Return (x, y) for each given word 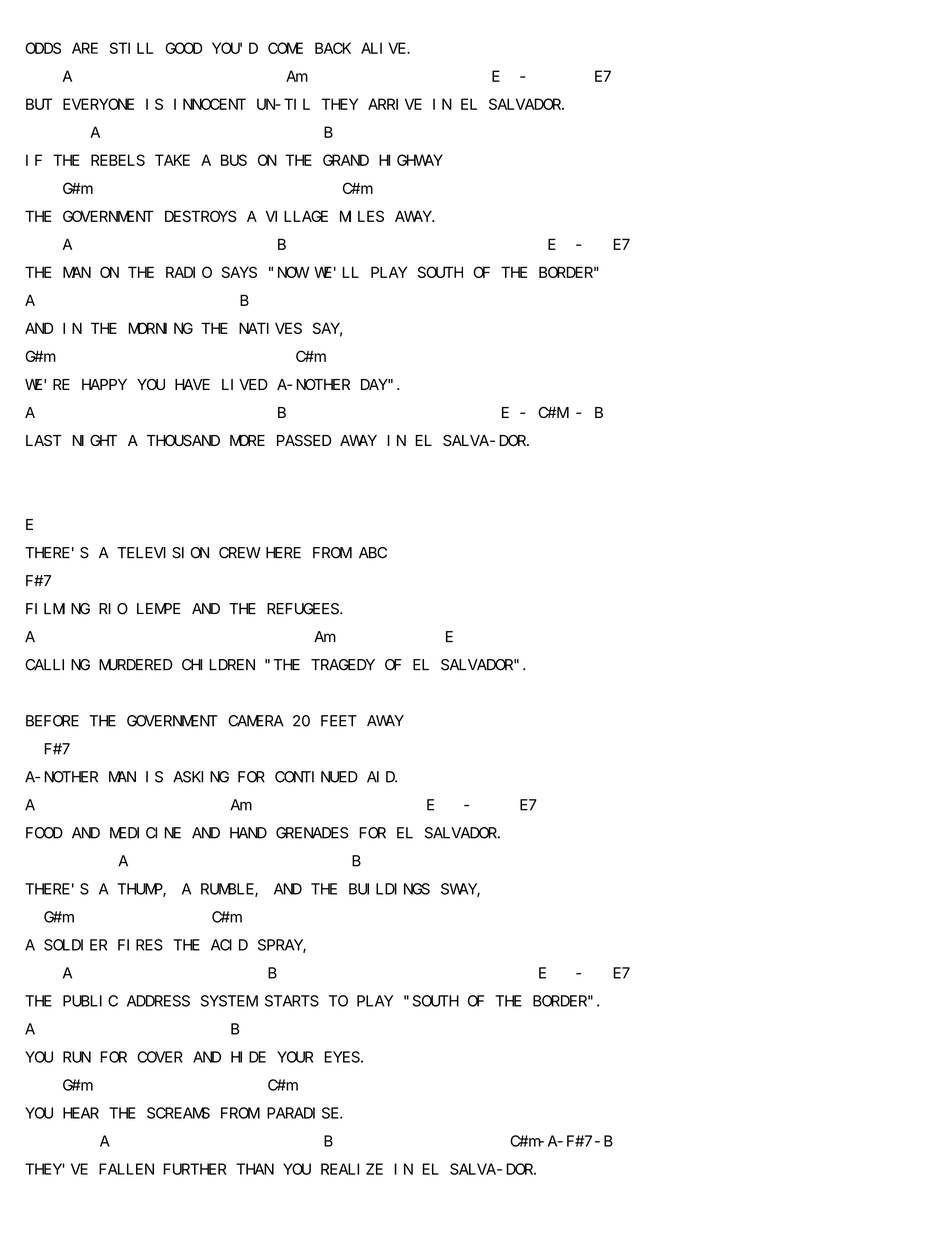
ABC (373, 553)
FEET (339, 721)
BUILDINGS (389, 889)
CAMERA (256, 721)
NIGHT (94, 440)
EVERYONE (98, 104)
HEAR (81, 1113)
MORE (247, 440)
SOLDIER (75, 945)
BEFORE (52, 721)
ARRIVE (395, 104)
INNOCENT (210, 104)
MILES (362, 216)
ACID (229, 945)
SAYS (239, 272)
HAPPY (104, 384)
